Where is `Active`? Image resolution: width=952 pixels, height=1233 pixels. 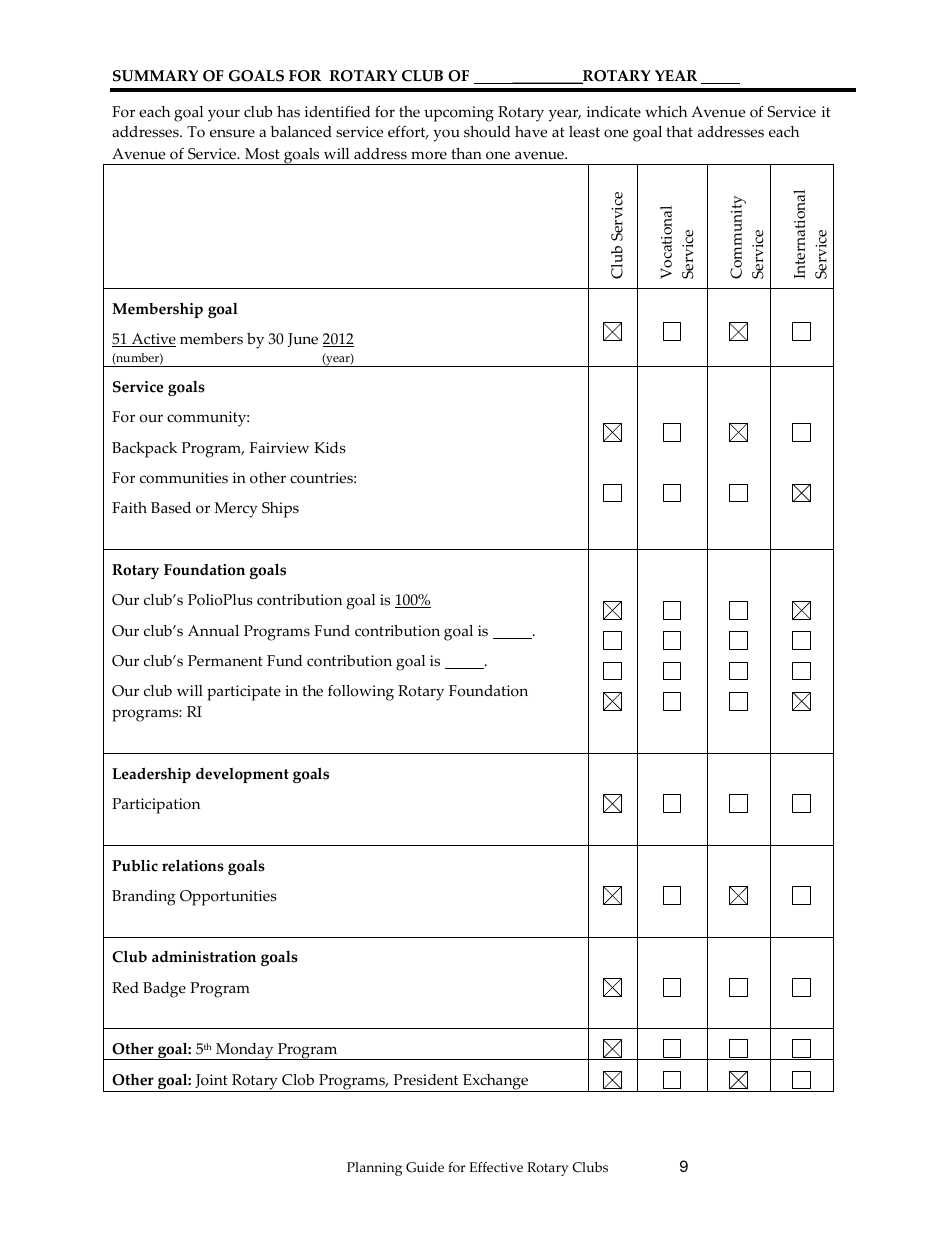
Active is located at coordinates (152, 340).
